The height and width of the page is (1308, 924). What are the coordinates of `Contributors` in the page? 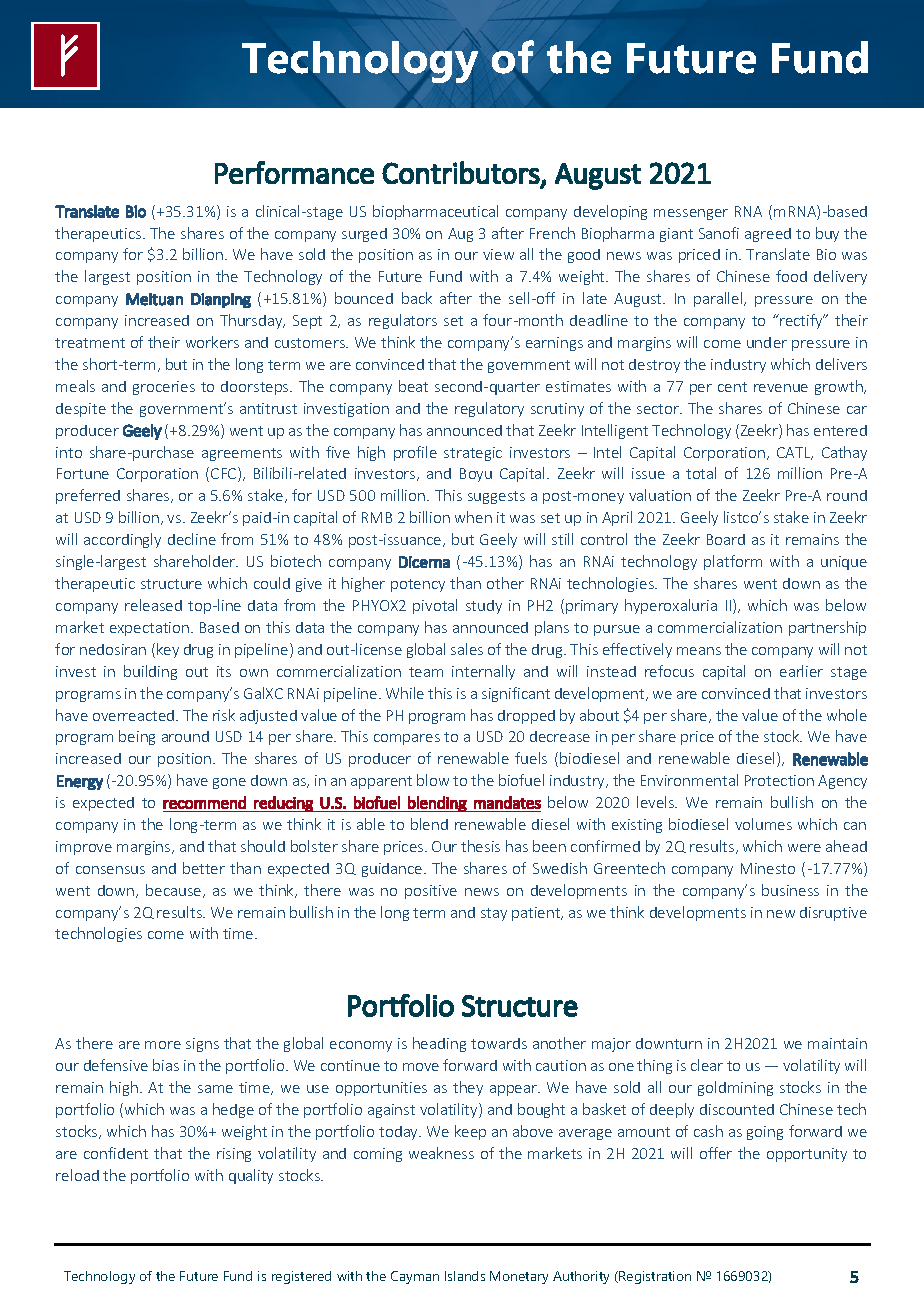 It's located at (461, 172).
